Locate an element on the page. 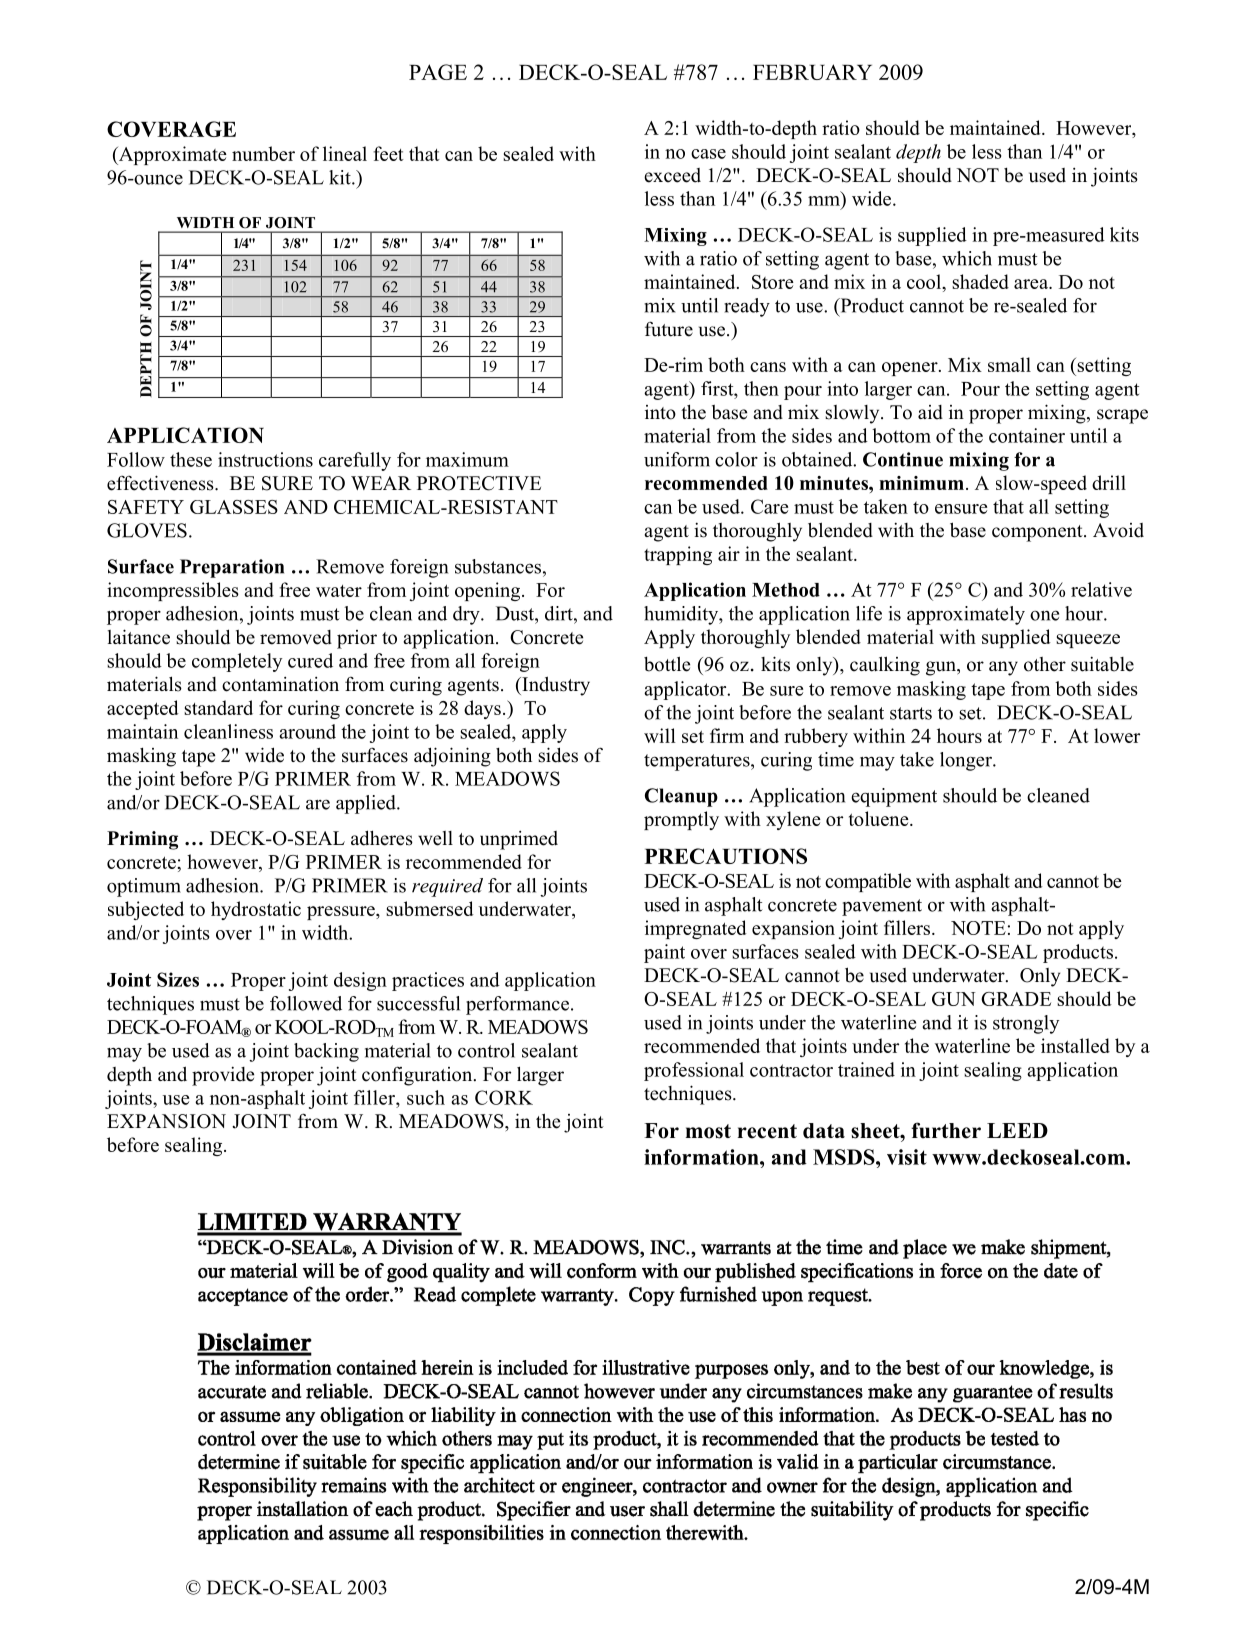 The width and height of the document is (1256, 1625). provide is located at coordinates (223, 1076).
